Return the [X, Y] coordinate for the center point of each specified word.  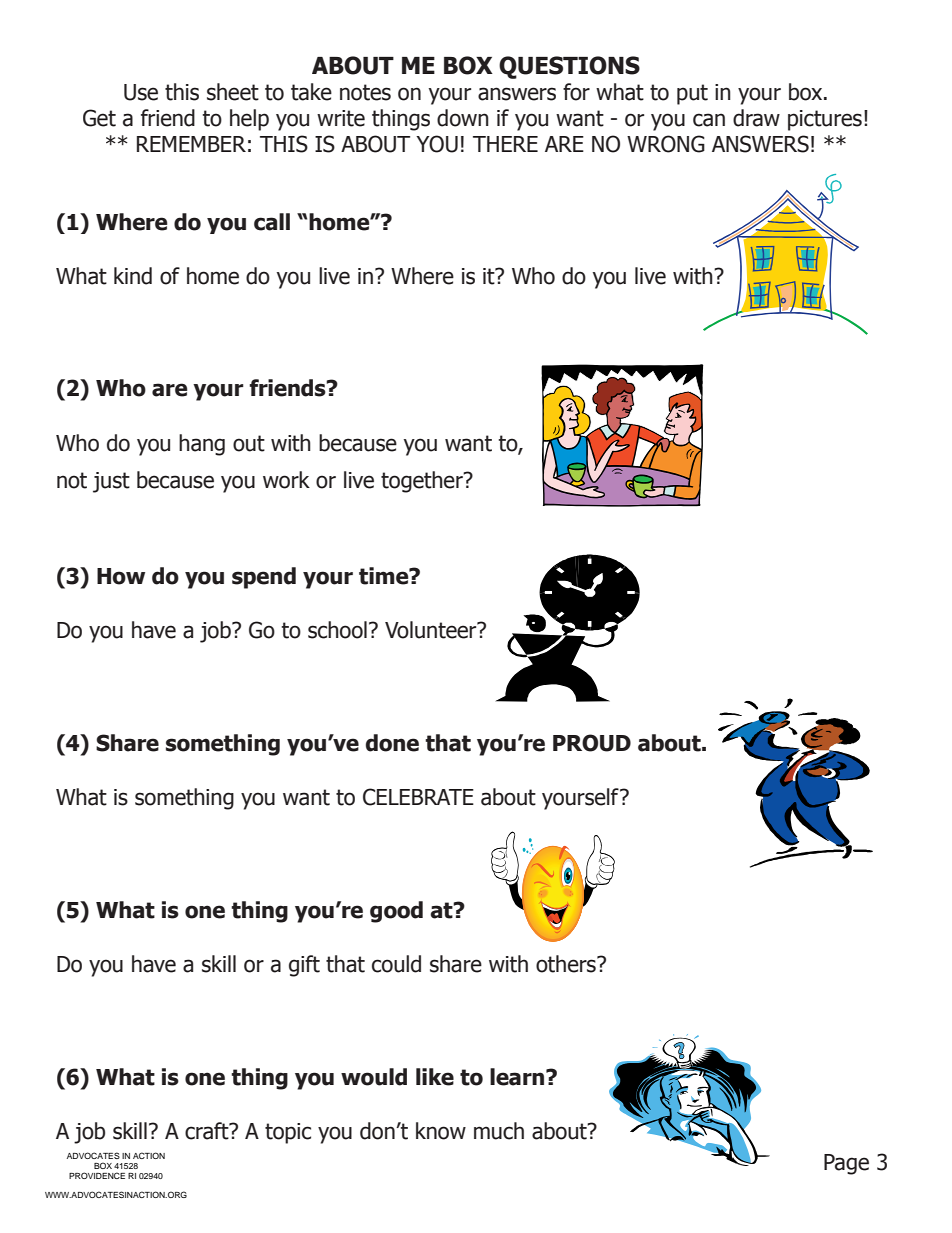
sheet [233, 92]
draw [756, 118]
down [463, 118]
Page [846, 1164]
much [499, 1131]
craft [208, 1131]
